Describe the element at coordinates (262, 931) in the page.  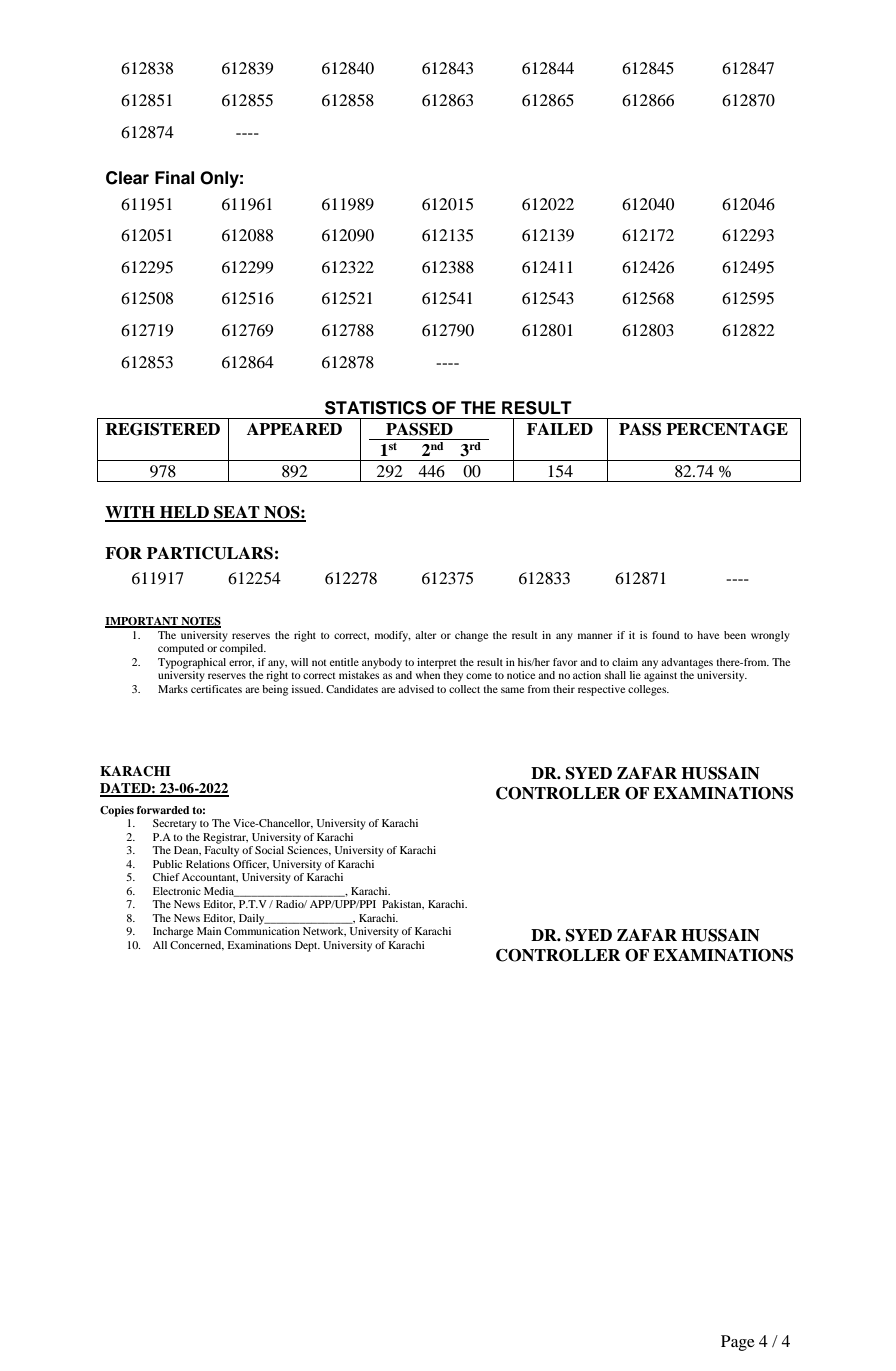
I see `Communication` at that location.
